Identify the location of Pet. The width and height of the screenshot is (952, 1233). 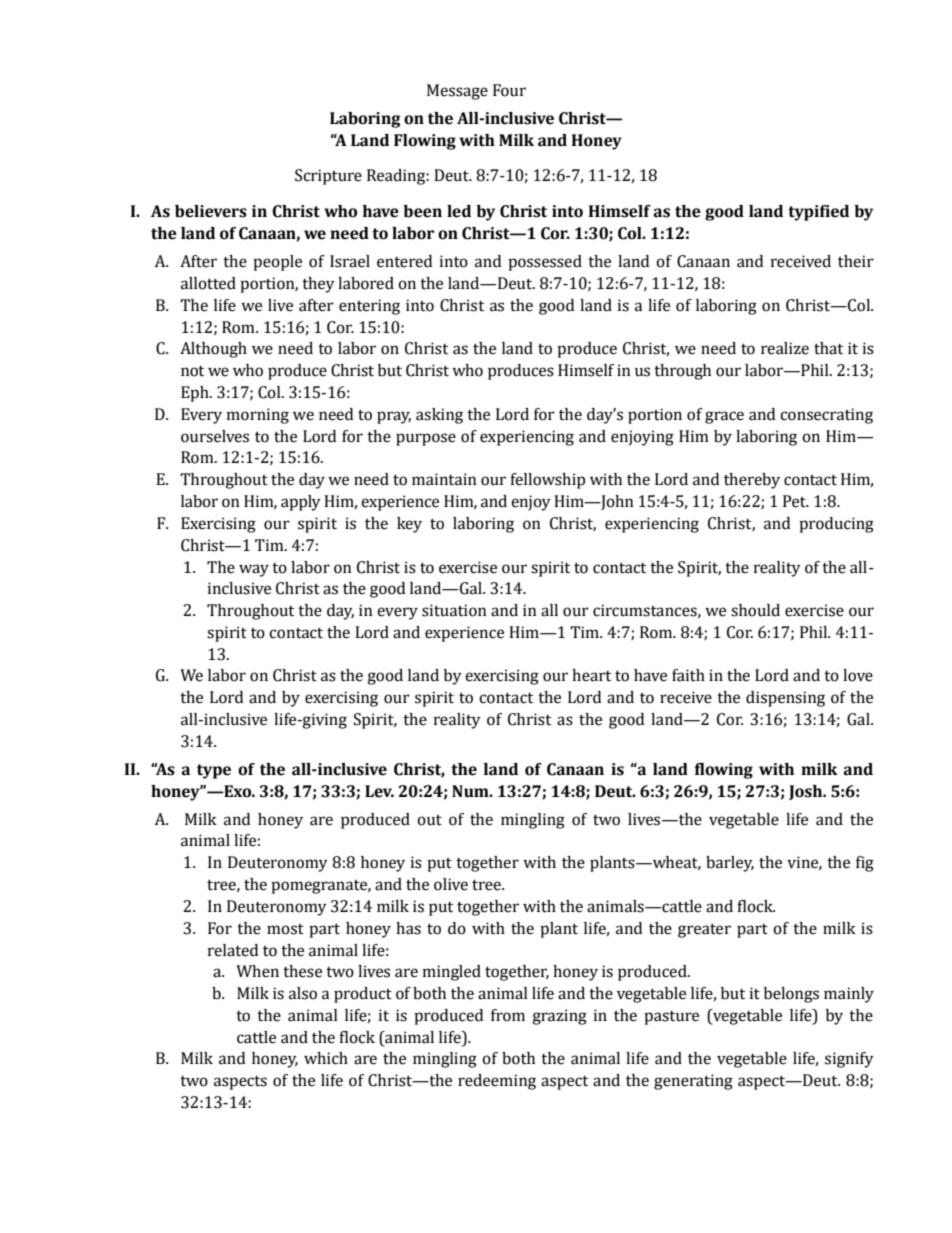
(795, 501).
